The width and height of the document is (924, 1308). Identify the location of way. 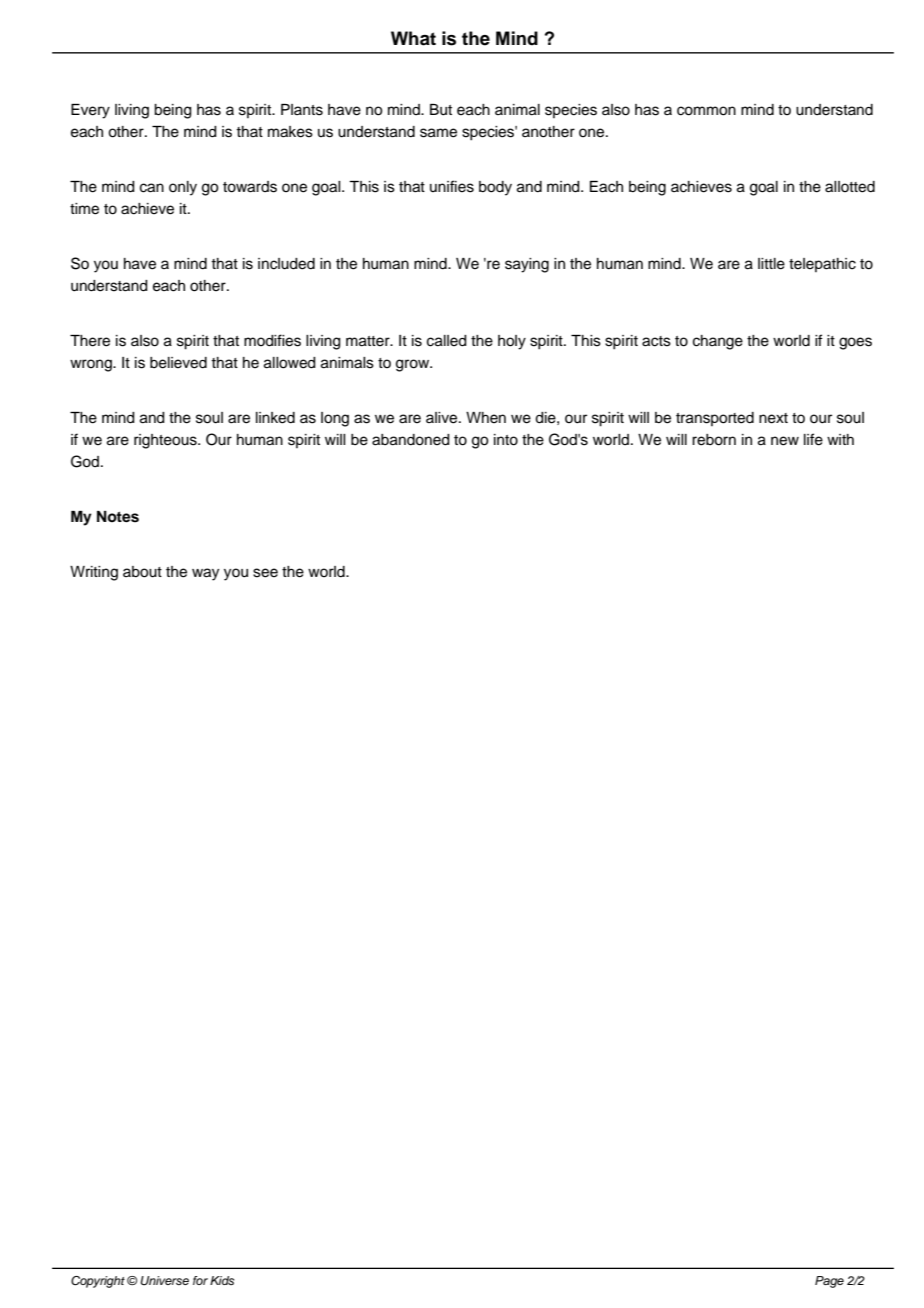
(205, 574).
